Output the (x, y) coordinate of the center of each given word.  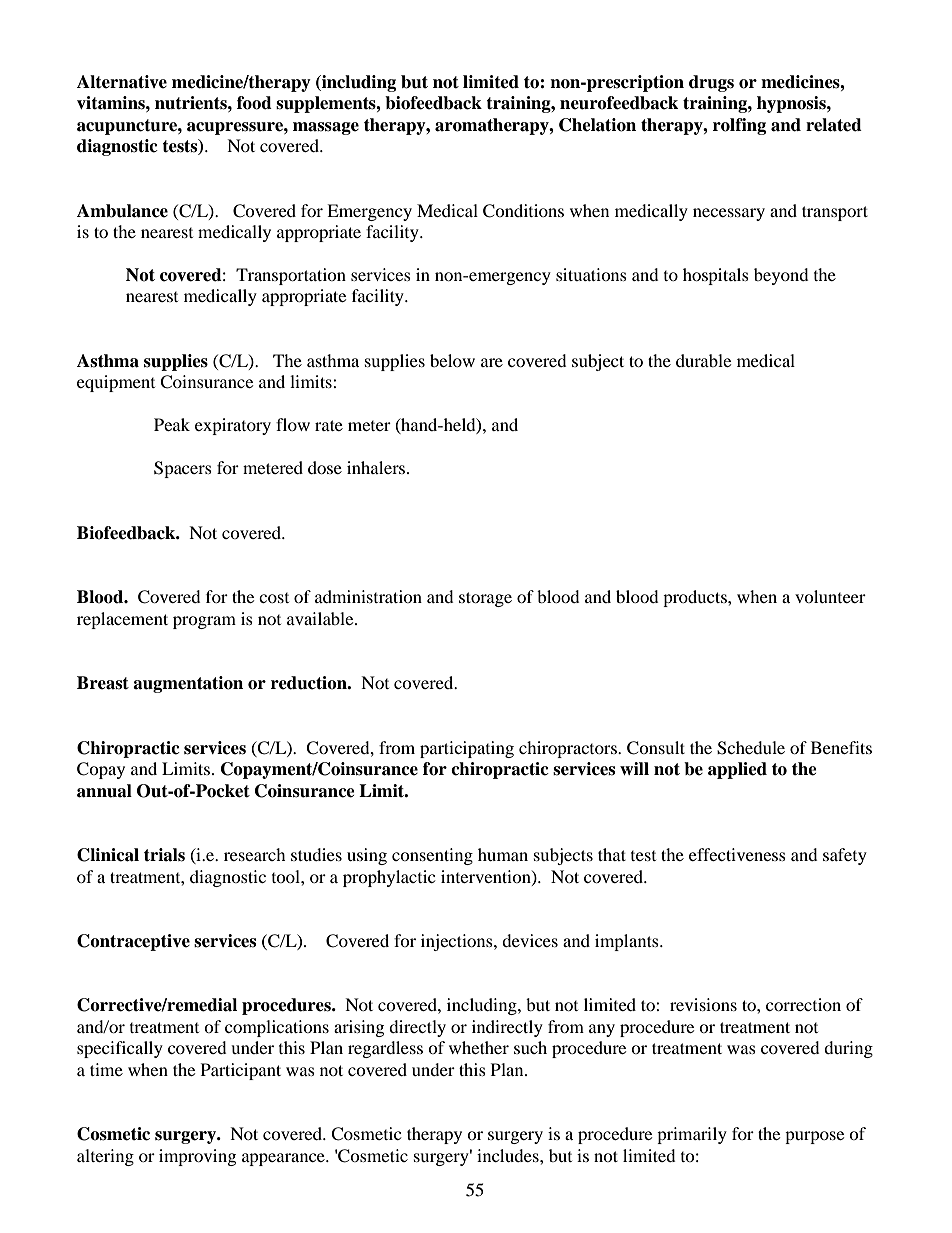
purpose (814, 1137)
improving (197, 1157)
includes (509, 1155)
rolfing (739, 126)
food (254, 103)
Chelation (597, 125)
